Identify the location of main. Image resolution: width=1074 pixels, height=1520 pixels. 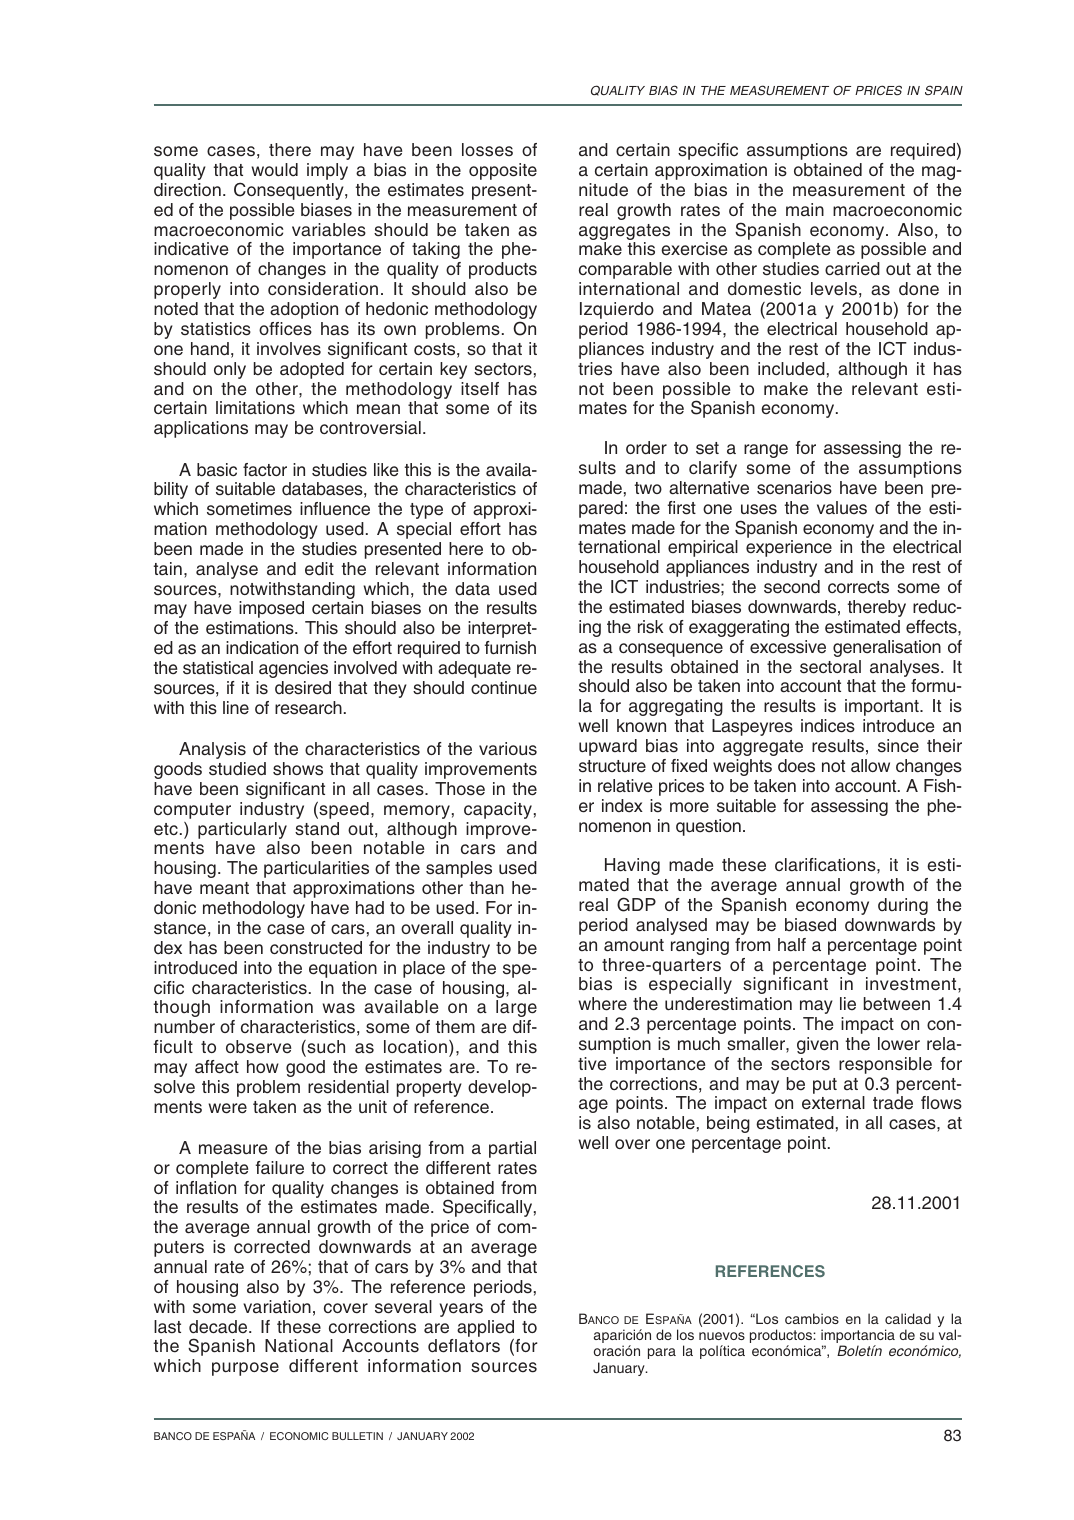
(805, 209).
